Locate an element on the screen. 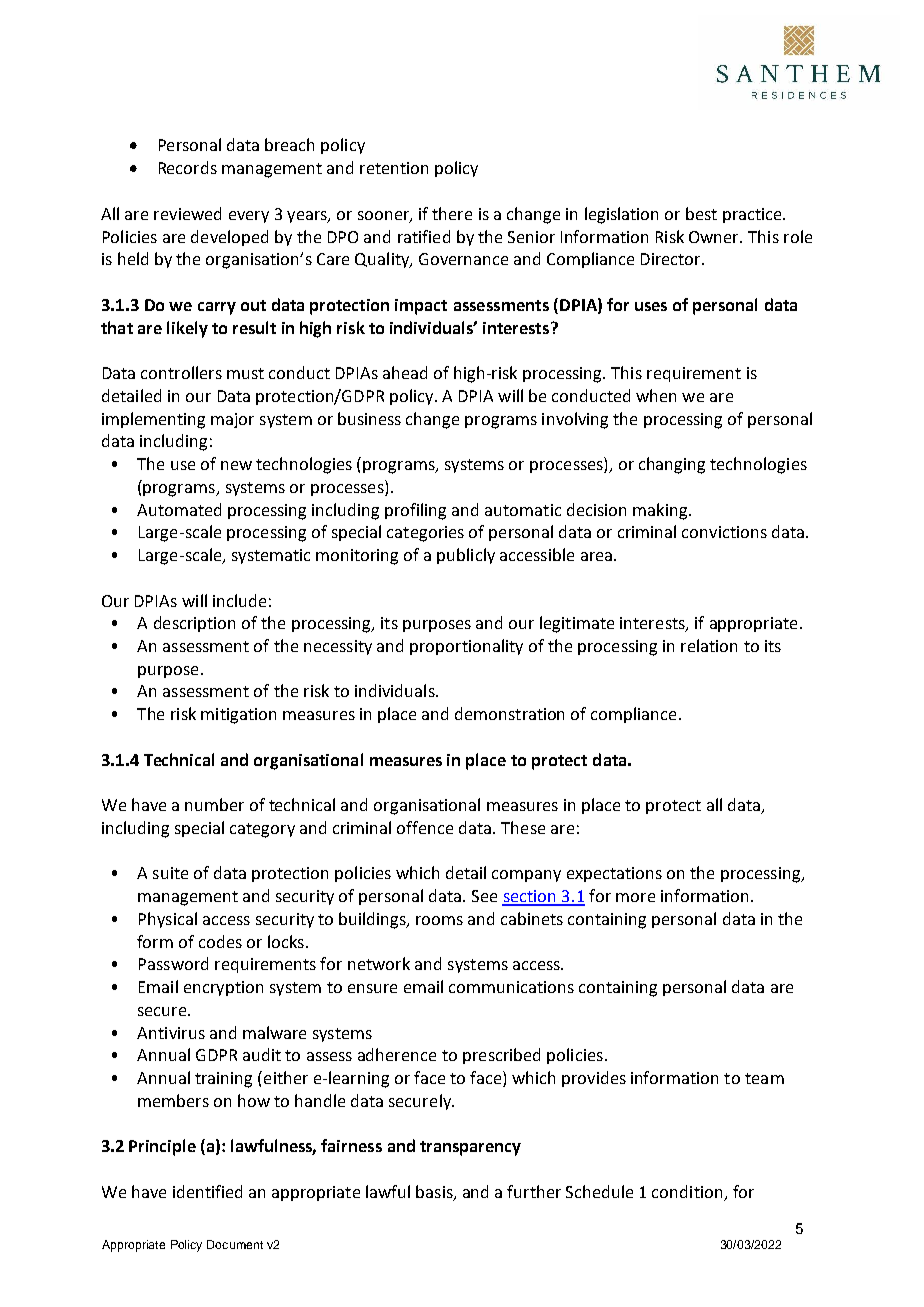  basis is located at coordinates (435, 1192).
